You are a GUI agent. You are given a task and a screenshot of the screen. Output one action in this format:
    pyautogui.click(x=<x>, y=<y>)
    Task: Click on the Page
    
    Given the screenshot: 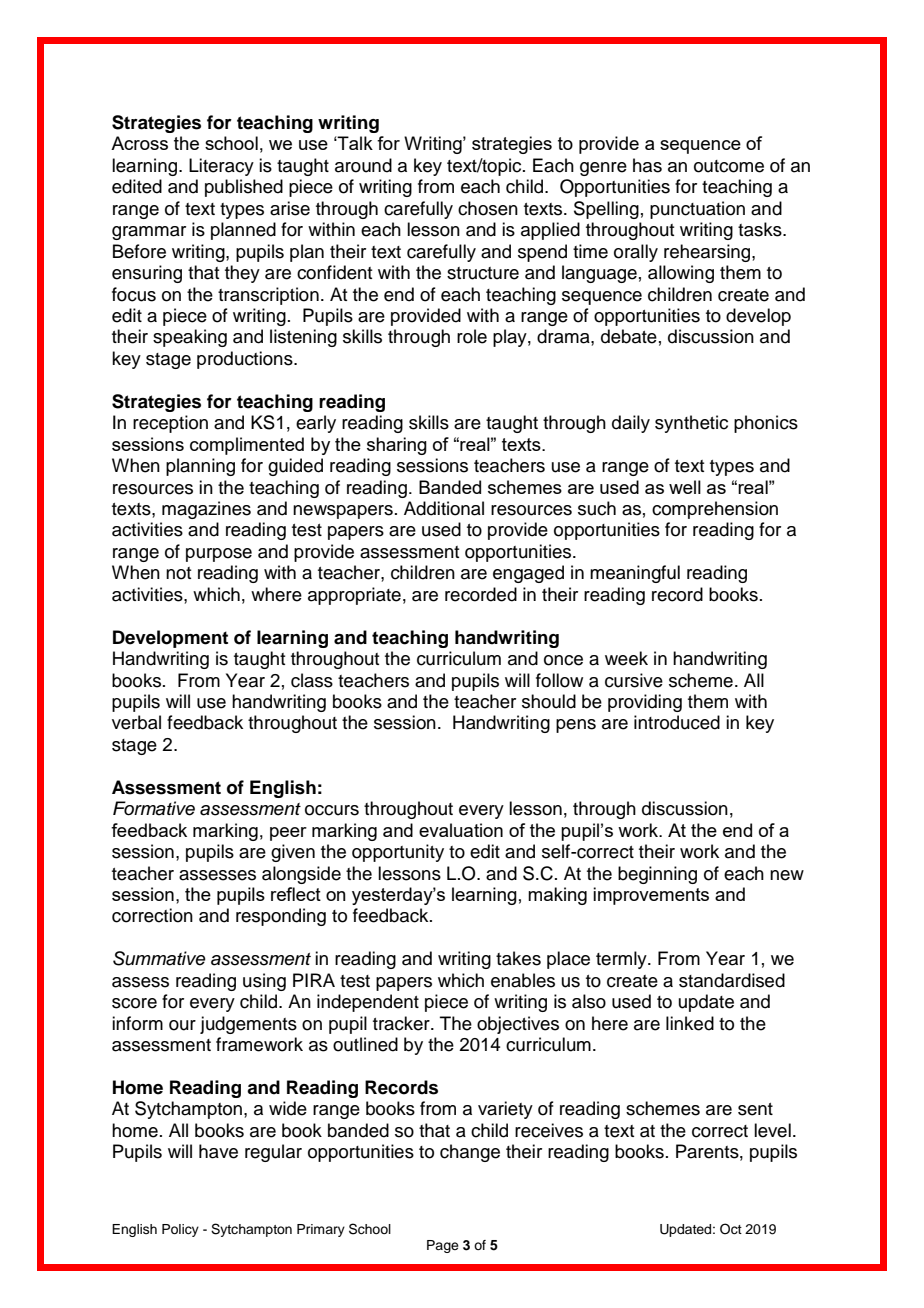 What is the action you would take?
    pyautogui.click(x=443, y=1246)
